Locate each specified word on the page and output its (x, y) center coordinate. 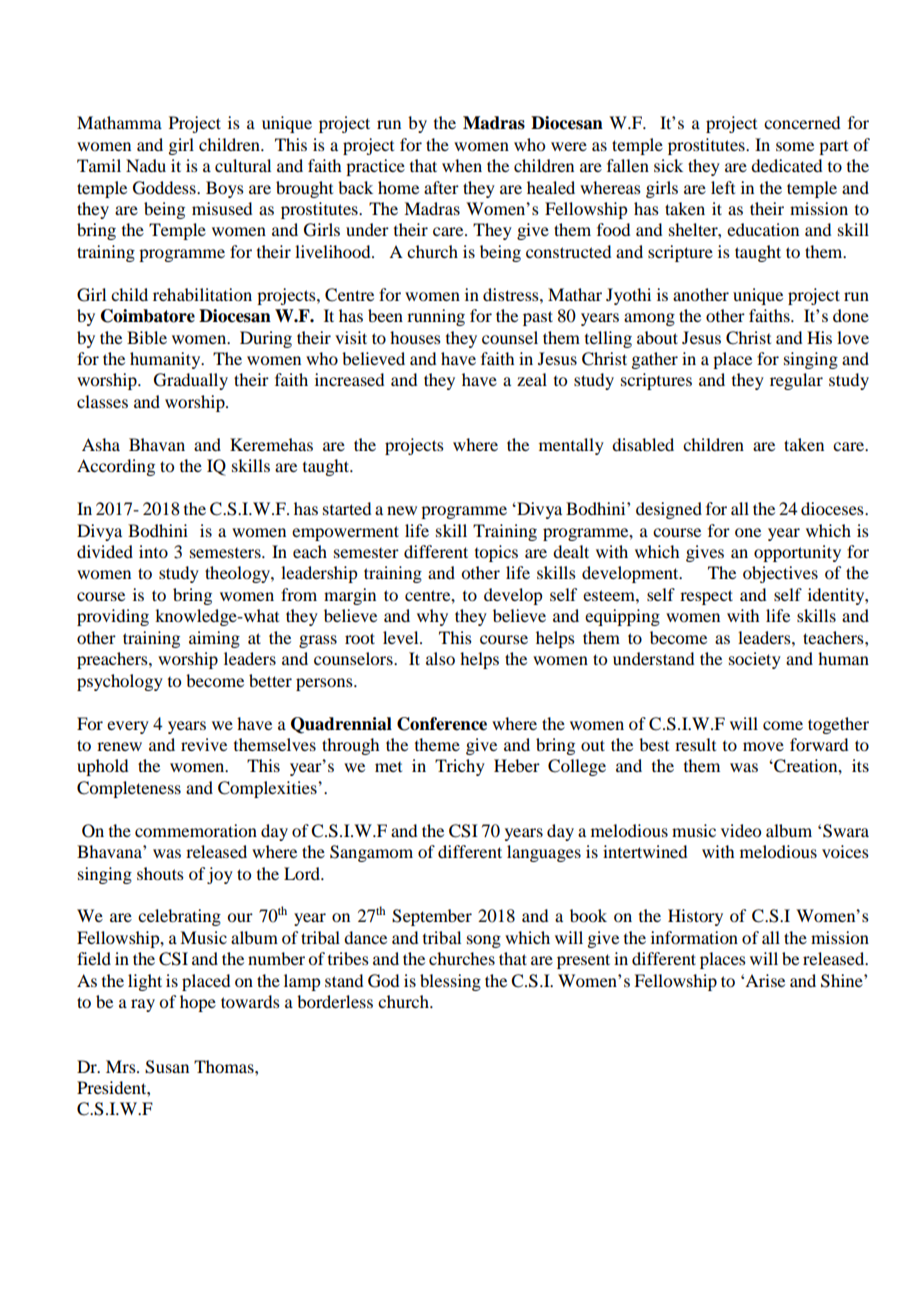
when (462, 165)
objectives (780, 574)
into (153, 551)
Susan (167, 1067)
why (432, 617)
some (795, 146)
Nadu (146, 165)
